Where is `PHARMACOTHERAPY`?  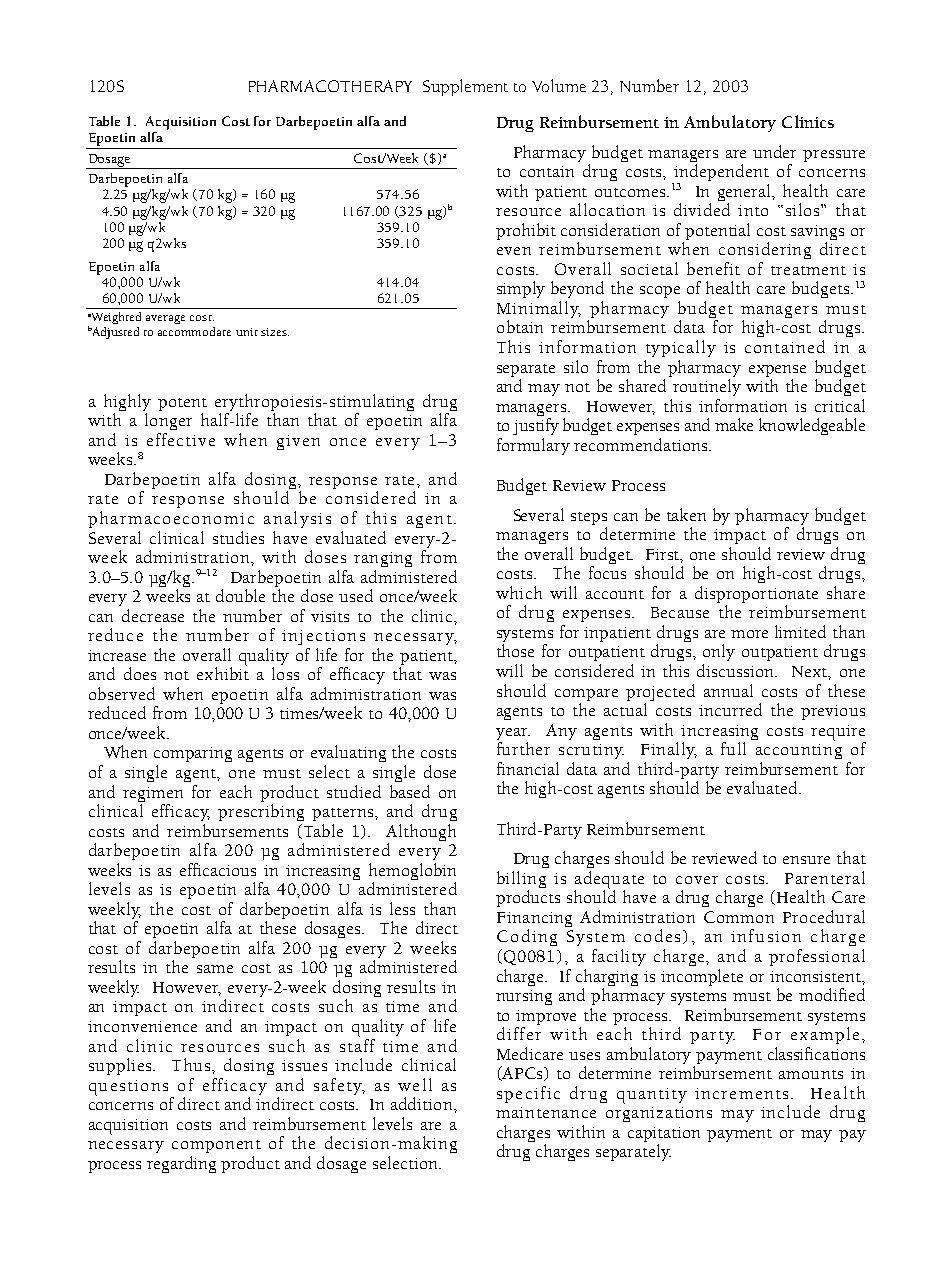 PHARMACOTHERAPY is located at coordinates (330, 86).
